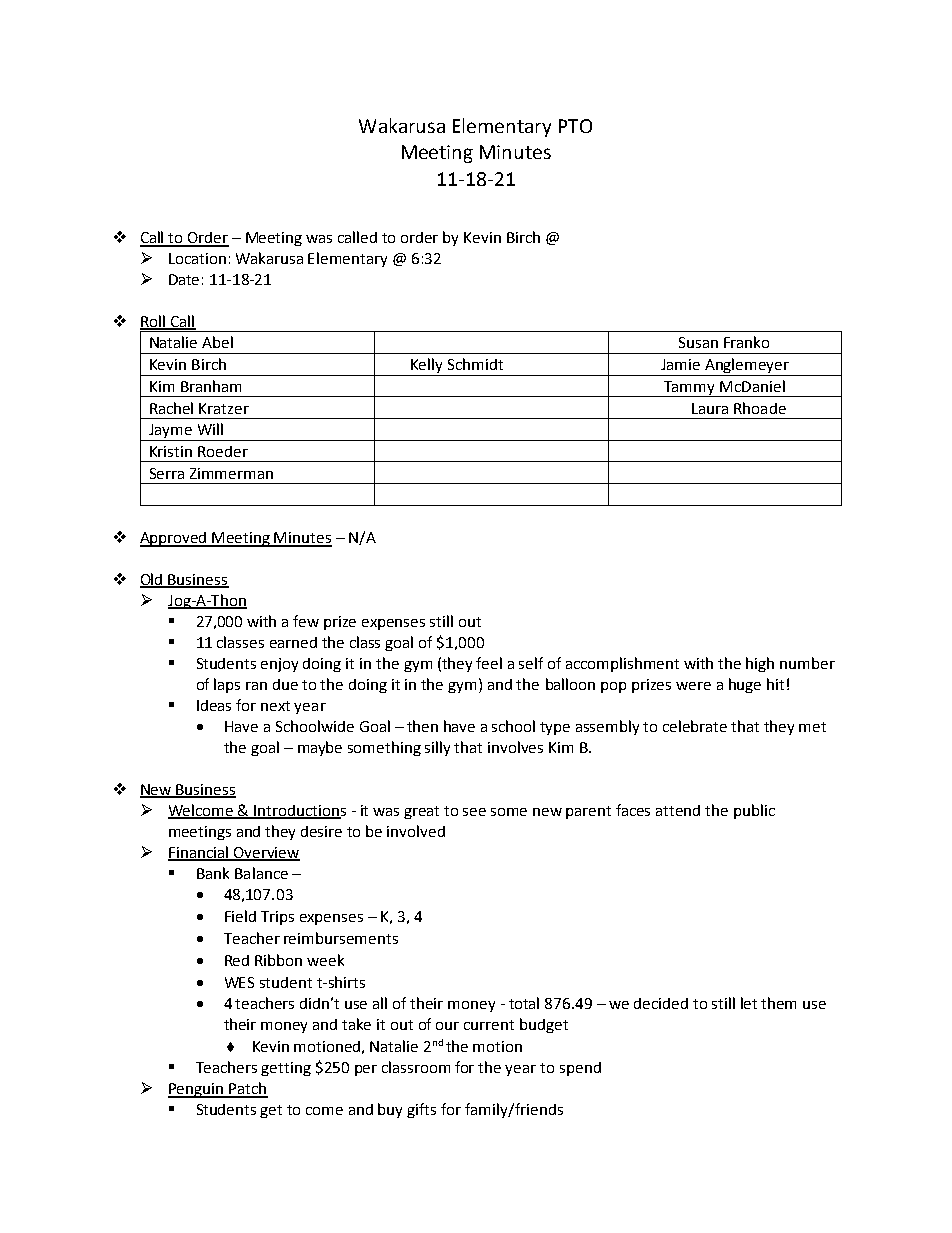  I want to click on Patch, so click(247, 1089).
